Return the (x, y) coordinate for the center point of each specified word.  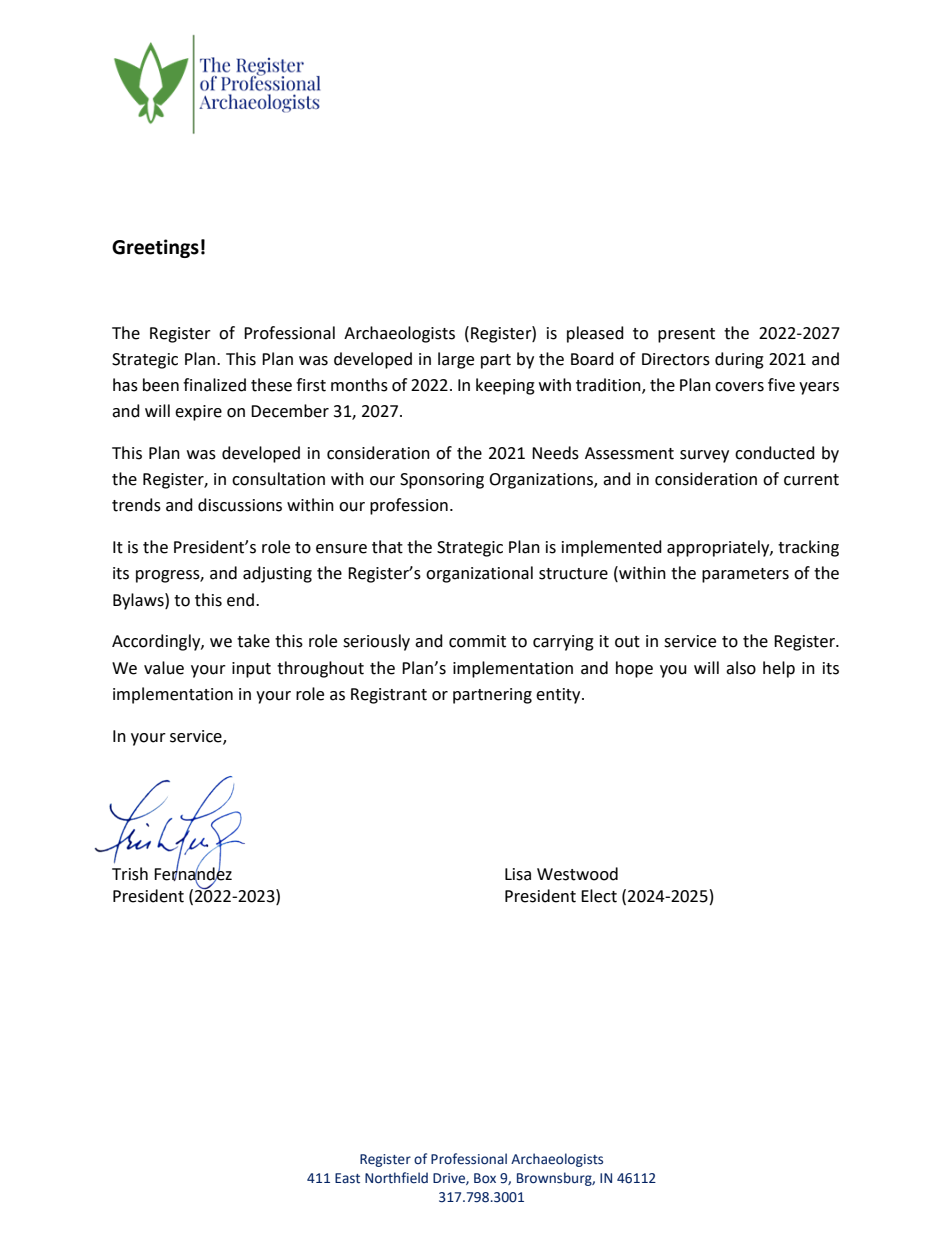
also (741, 668)
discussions (240, 505)
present (686, 335)
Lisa (518, 874)
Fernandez (193, 873)
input (251, 670)
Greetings (155, 248)
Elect (599, 896)
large (456, 360)
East (347, 1178)
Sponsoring (442, 481)
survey (704, 456)
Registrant (389, 696)
